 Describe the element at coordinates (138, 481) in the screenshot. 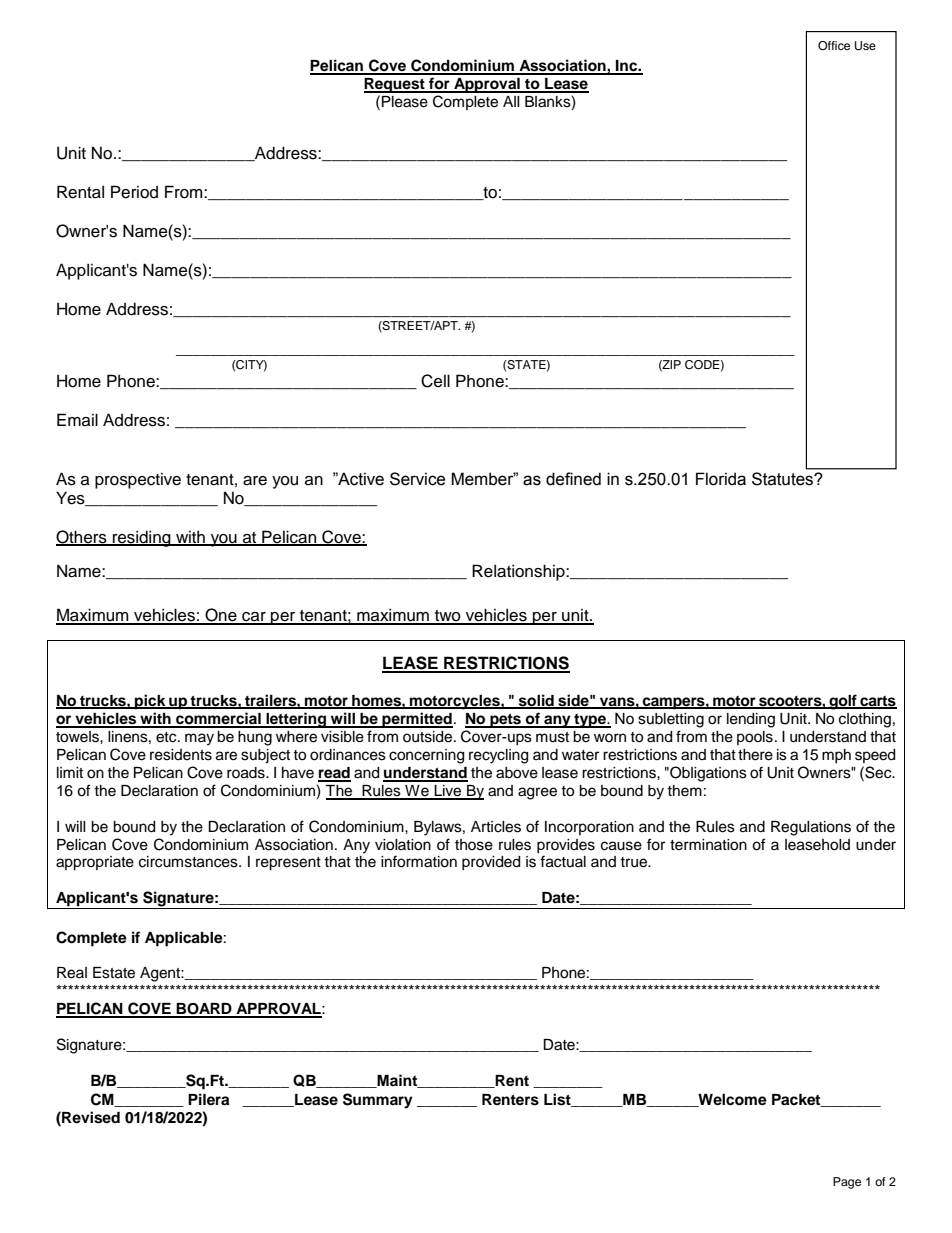

I see `prospective` at that location.
